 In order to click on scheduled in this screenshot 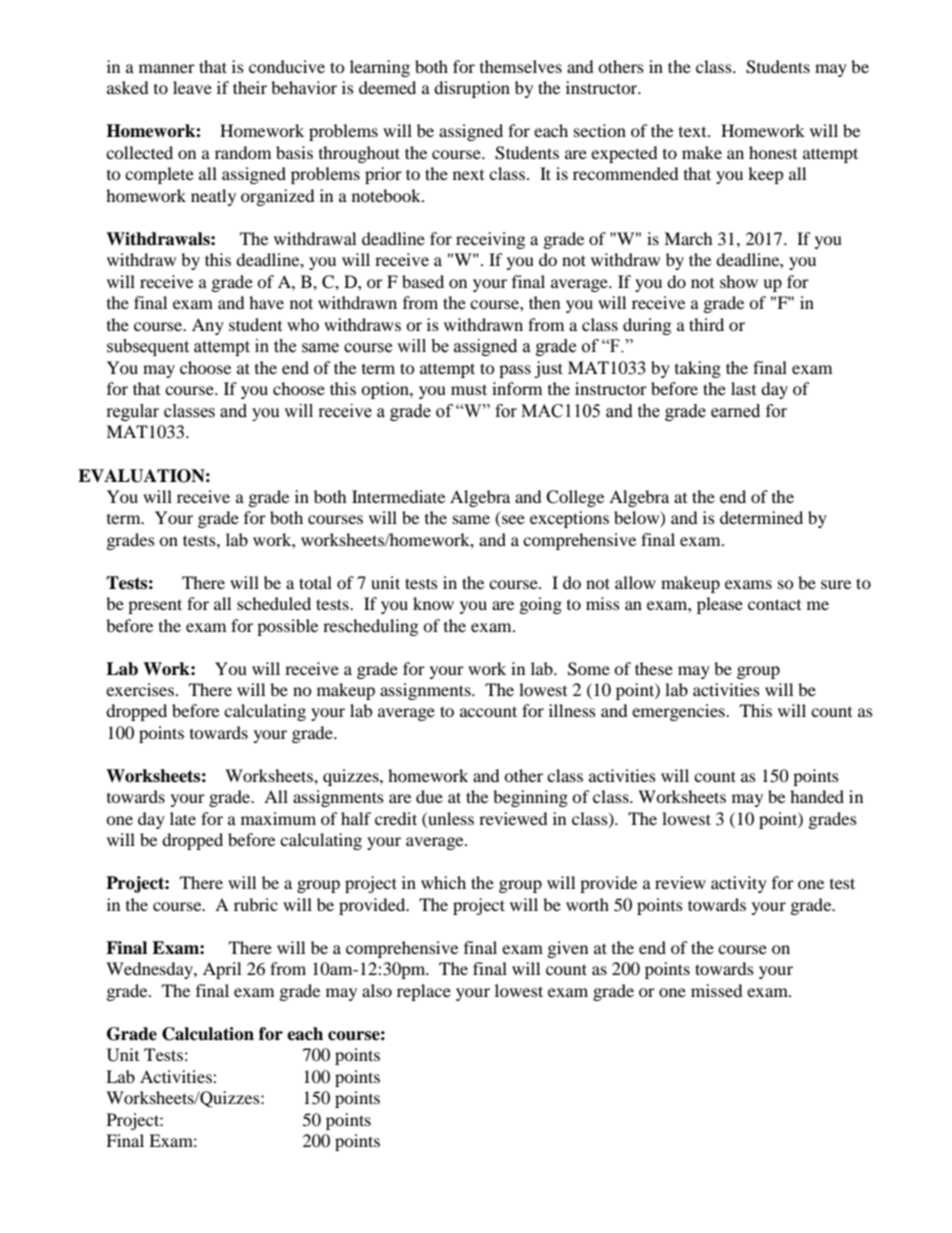, I will do `click(274, 603)`.
